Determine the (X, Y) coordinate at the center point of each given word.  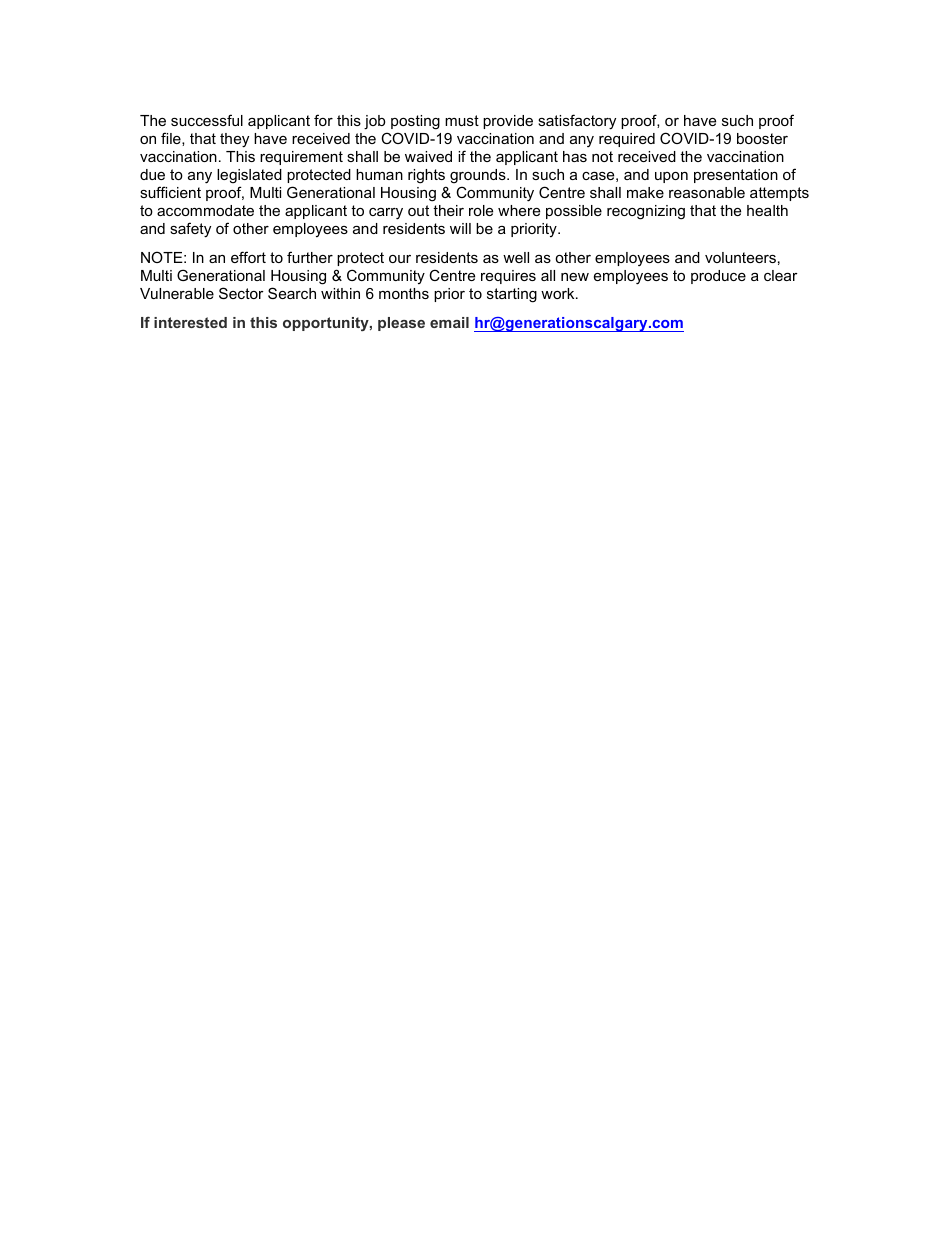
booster (762, 138)
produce (718, 277)
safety (190, 230)
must (462, 120)
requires (508, 277)
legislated (249, 176)
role (481, 210)
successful (207, 120)
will (460, 228)
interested (190, 322)
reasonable (707, 192)
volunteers (740, 257)
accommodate (205, 210)
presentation (736, 176)
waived (428, 156)
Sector (241, 293)
